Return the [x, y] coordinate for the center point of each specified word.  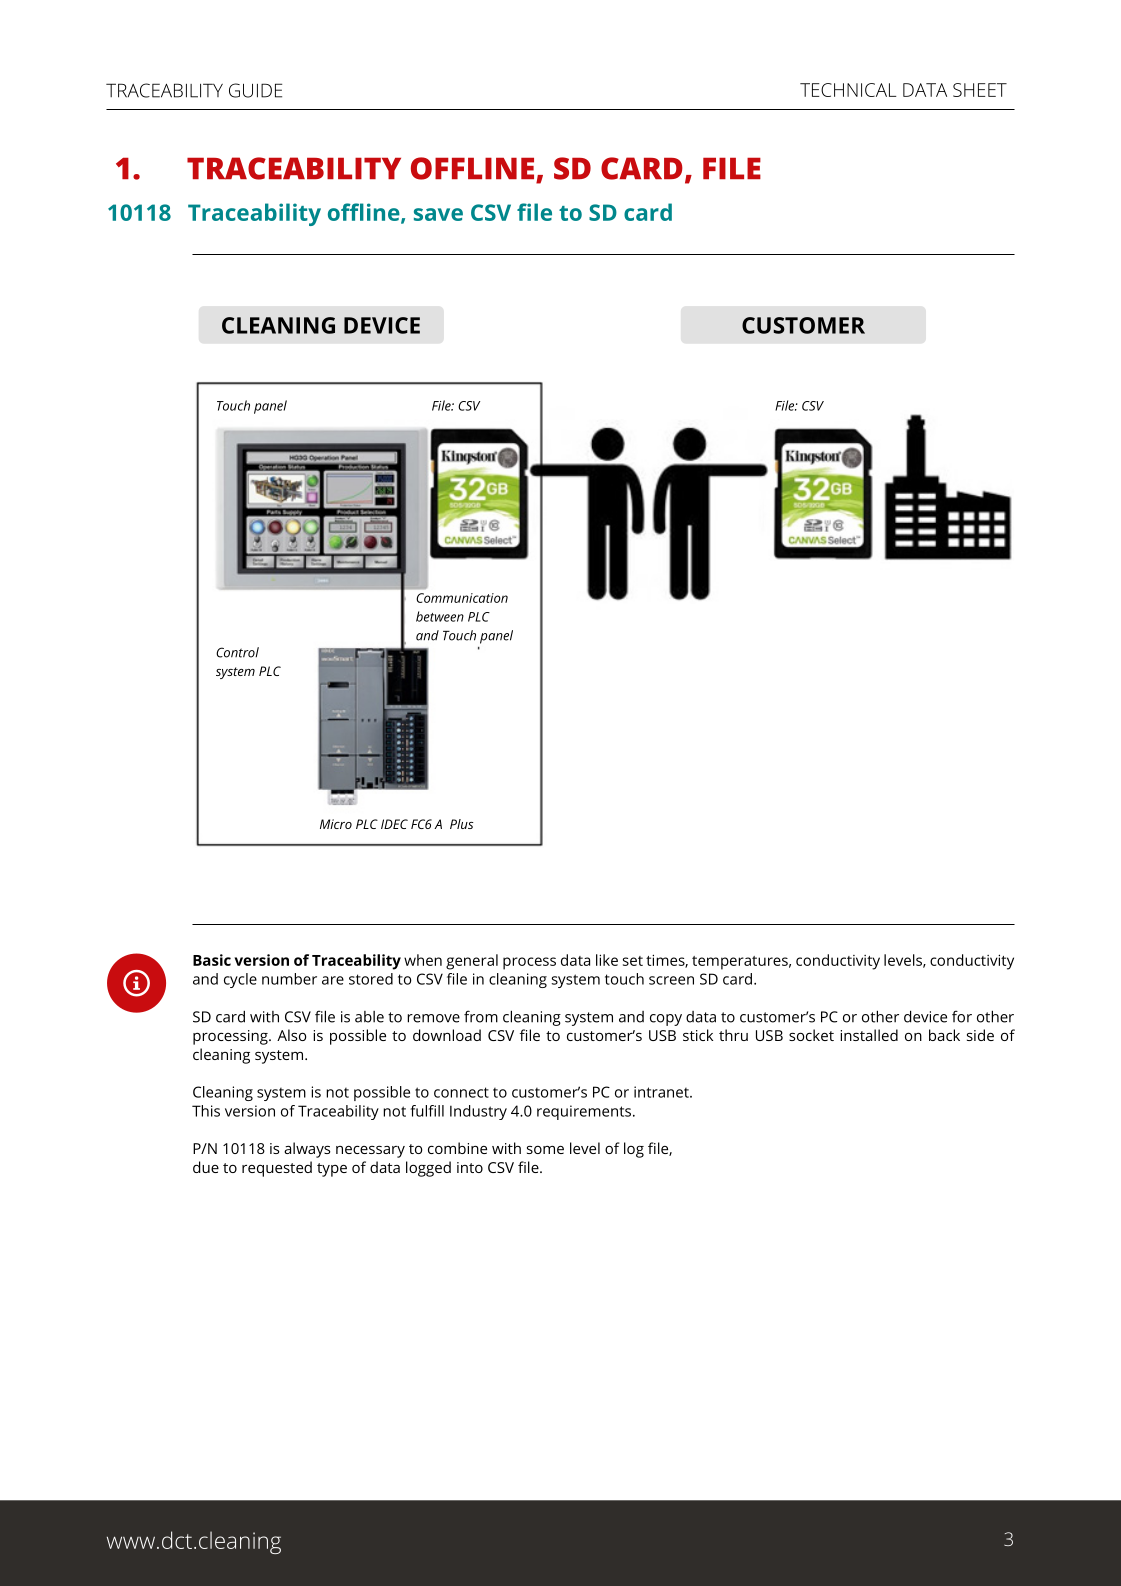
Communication [462, 598]
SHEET [980, 90]
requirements [585, 1112]
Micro [336, 824]
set [633, 961]
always [307, 1150]
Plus [462, 824]
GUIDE [255, 90]
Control [237, 652]
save [438, 214]
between [440, 616]
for [962, 1016]
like [607, 960]
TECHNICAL [848, 90]
